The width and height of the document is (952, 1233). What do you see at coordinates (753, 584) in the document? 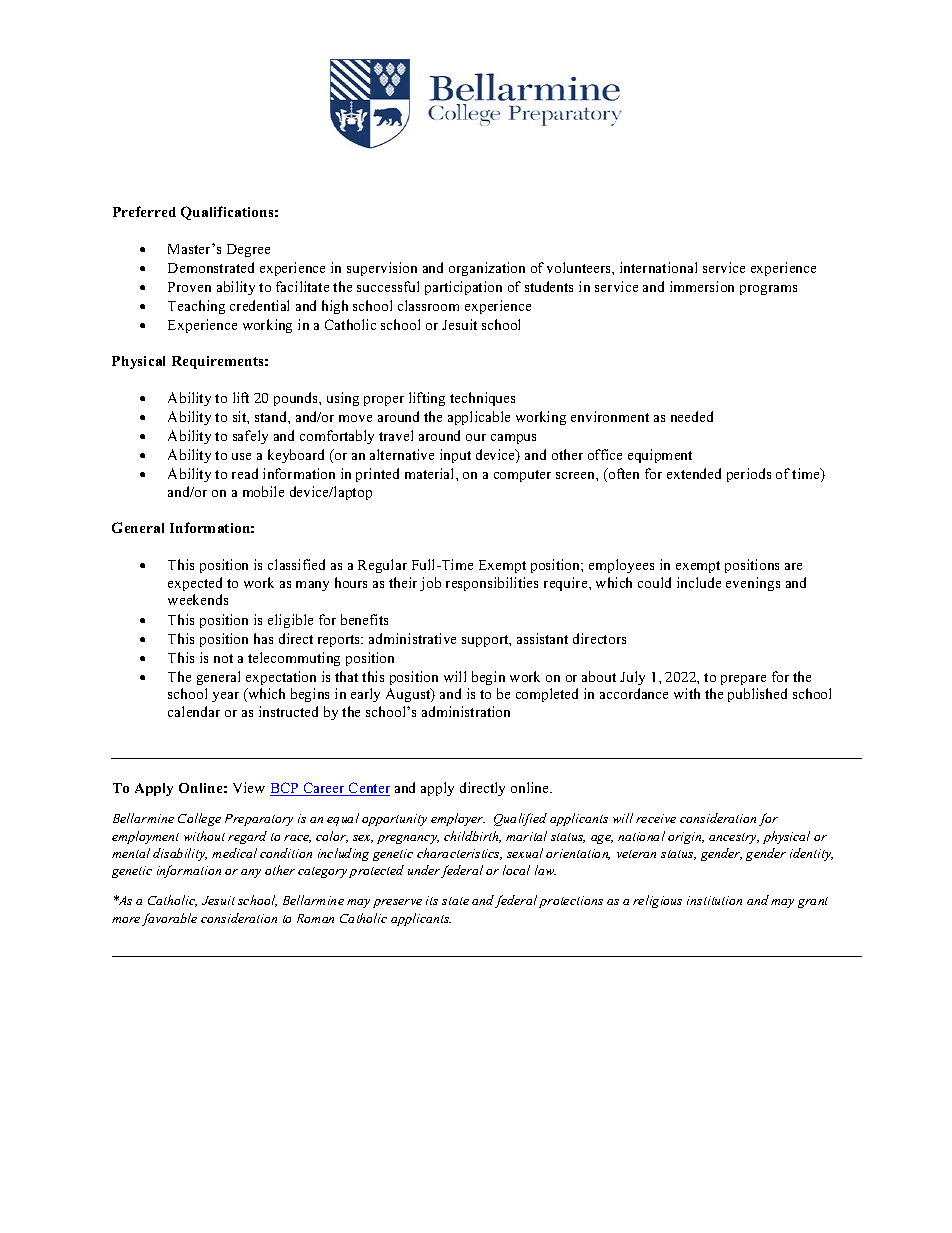
I see `evenings` at bounding box center [753, 584].
